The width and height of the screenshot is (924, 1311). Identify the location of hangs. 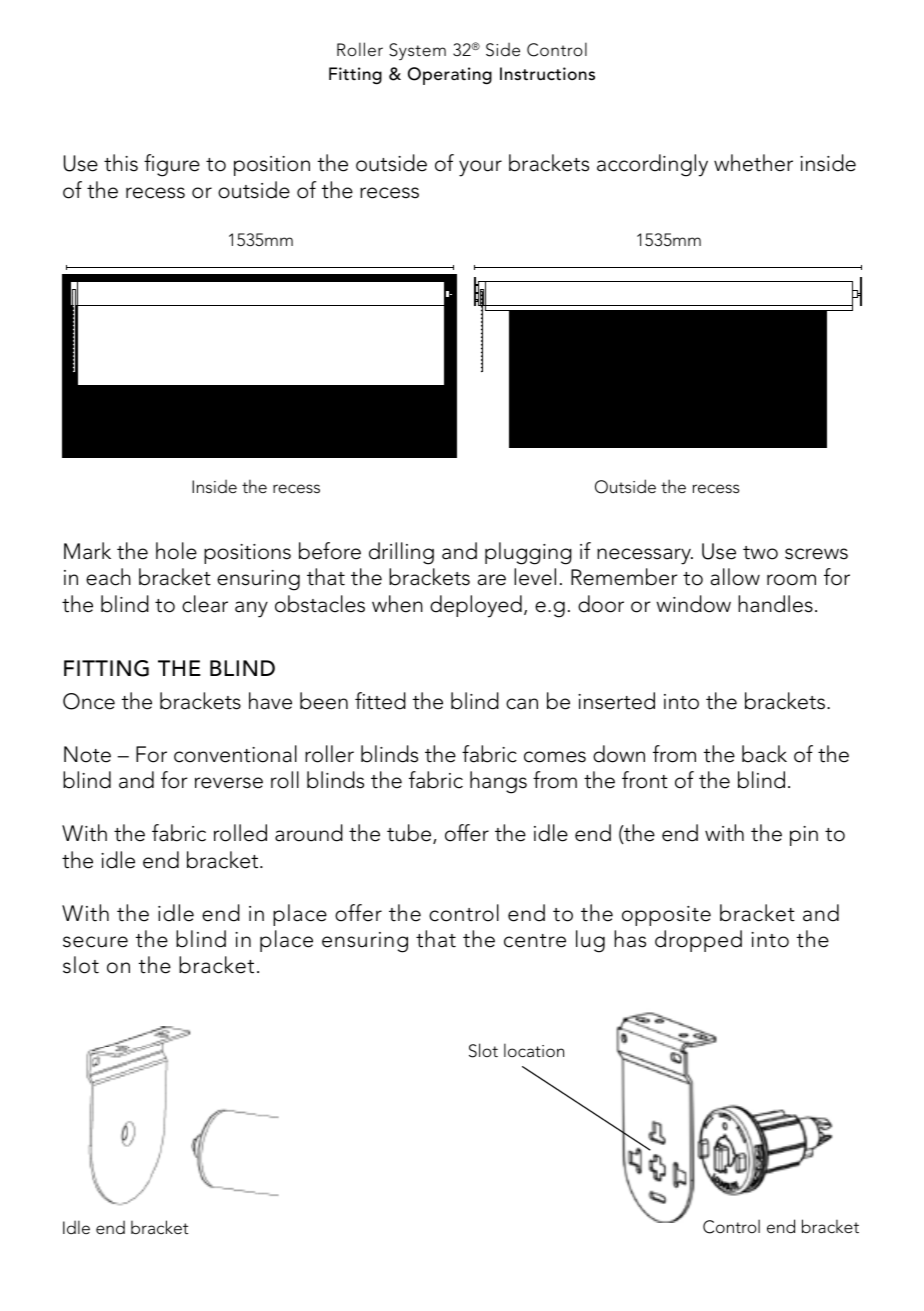
(498, 782).
